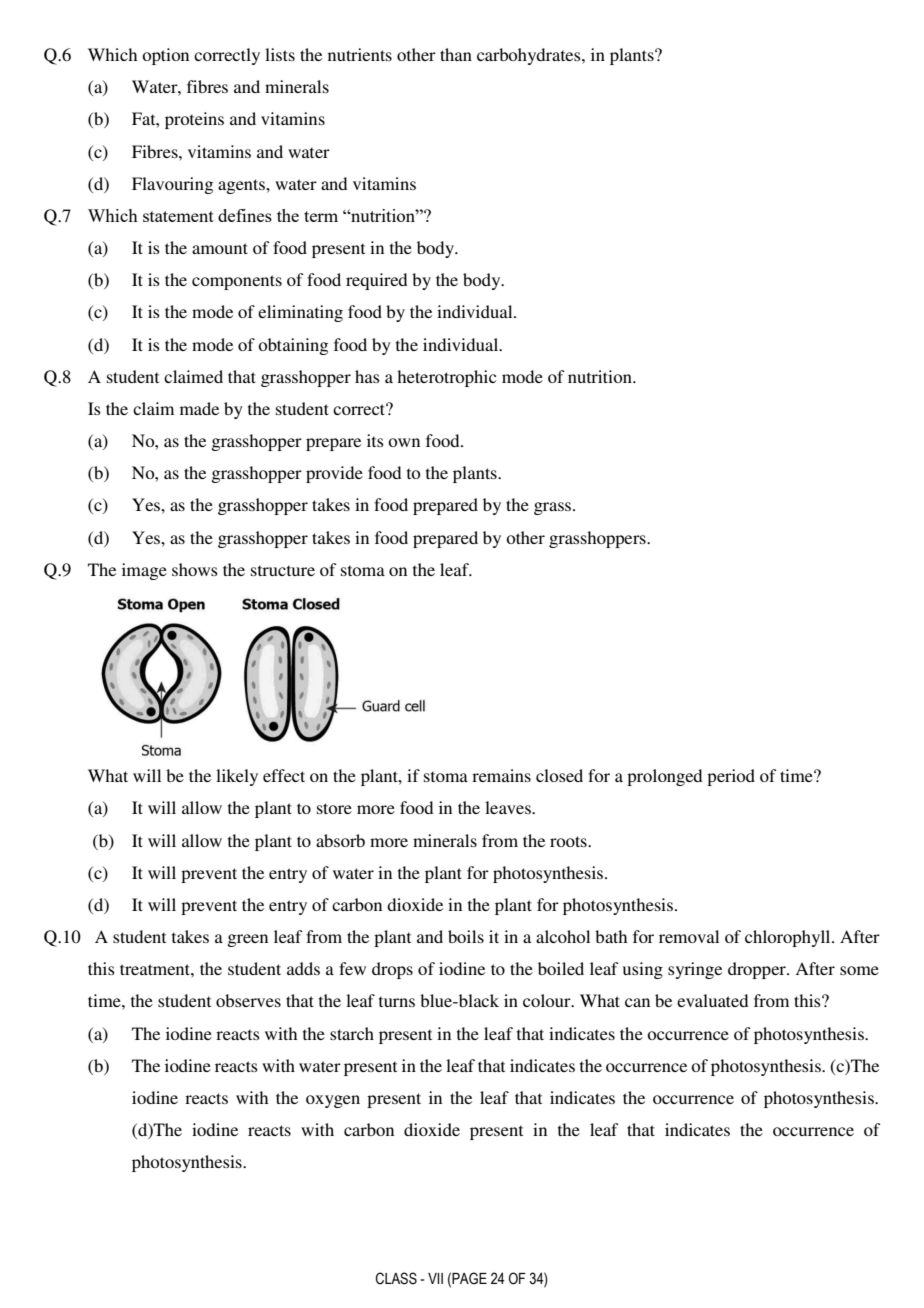 The height and width of the screenshot is (1308, 924). What do you see at coordinates (396, 1278) in the screenshot?
I see `CLASS` at bounding box center [396, 1278].
